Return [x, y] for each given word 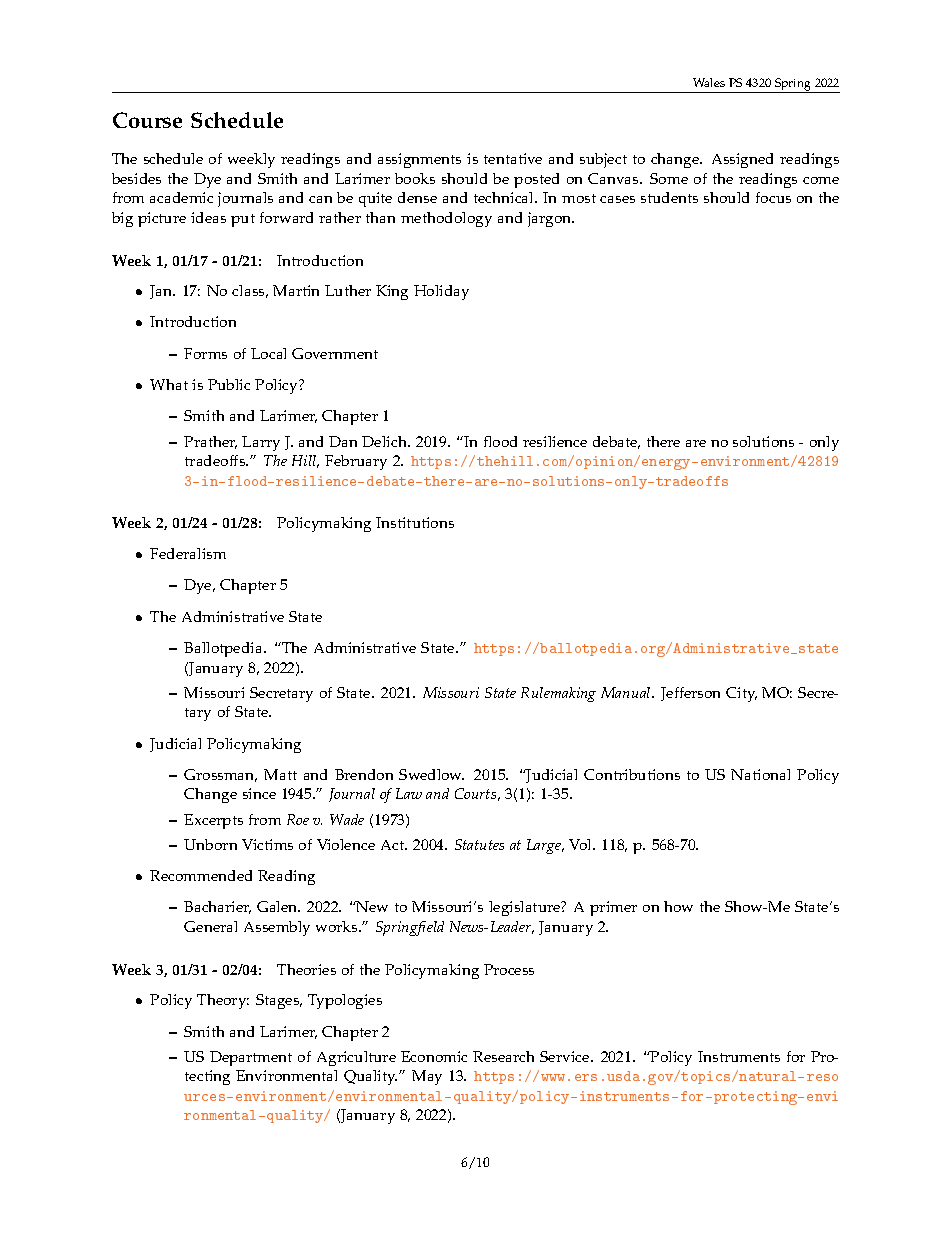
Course [147, 120]
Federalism [188, 553]
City [741, 694]
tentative [513, 158]
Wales [709, 82]
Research [503, 1056]
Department [251, 1058]
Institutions [415, 522]
